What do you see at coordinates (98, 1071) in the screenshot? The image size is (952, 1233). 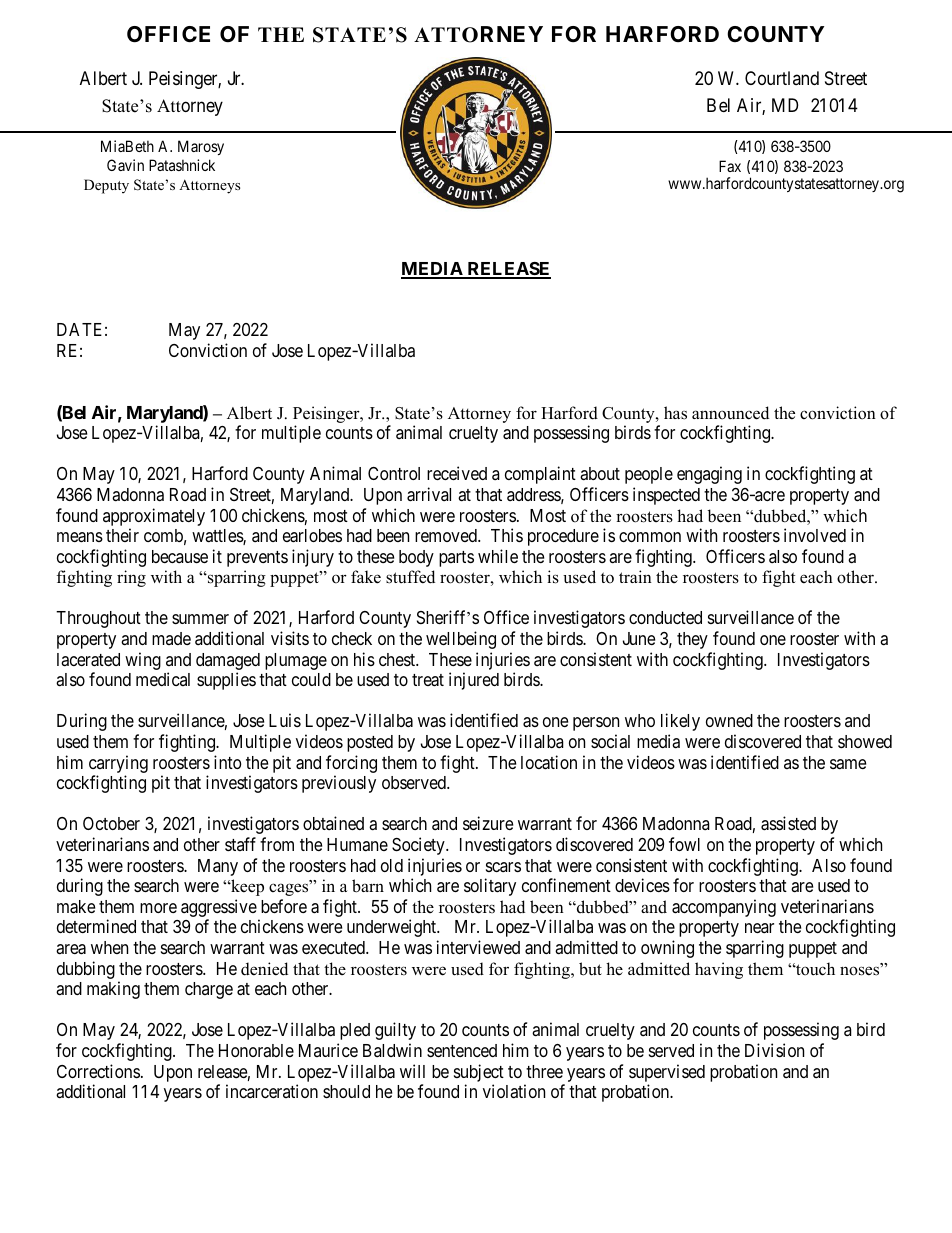 I see `Corrections` at bounding box center [98, 1071].
